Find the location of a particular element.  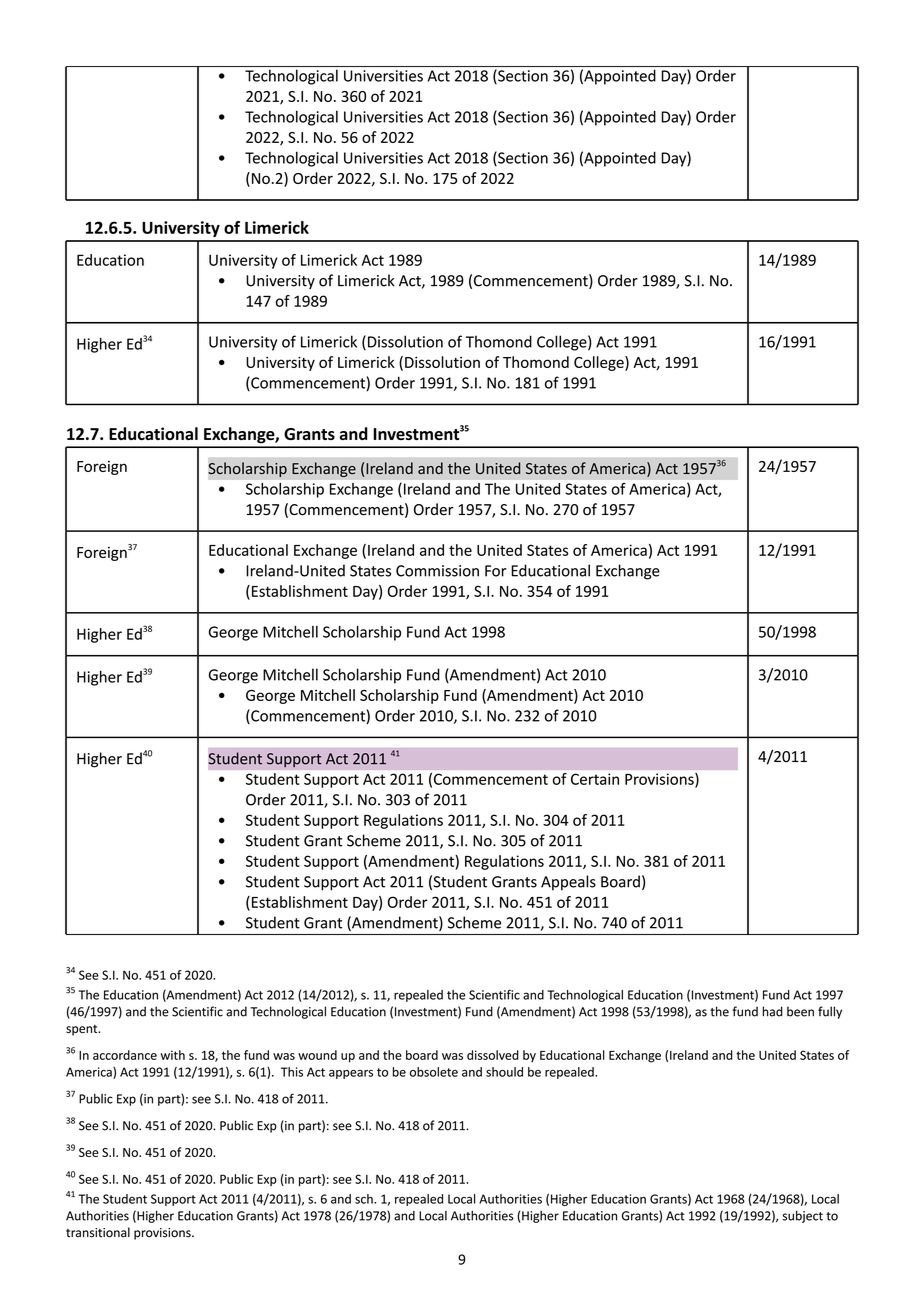

fully is located at coordinates (830, 1012).
